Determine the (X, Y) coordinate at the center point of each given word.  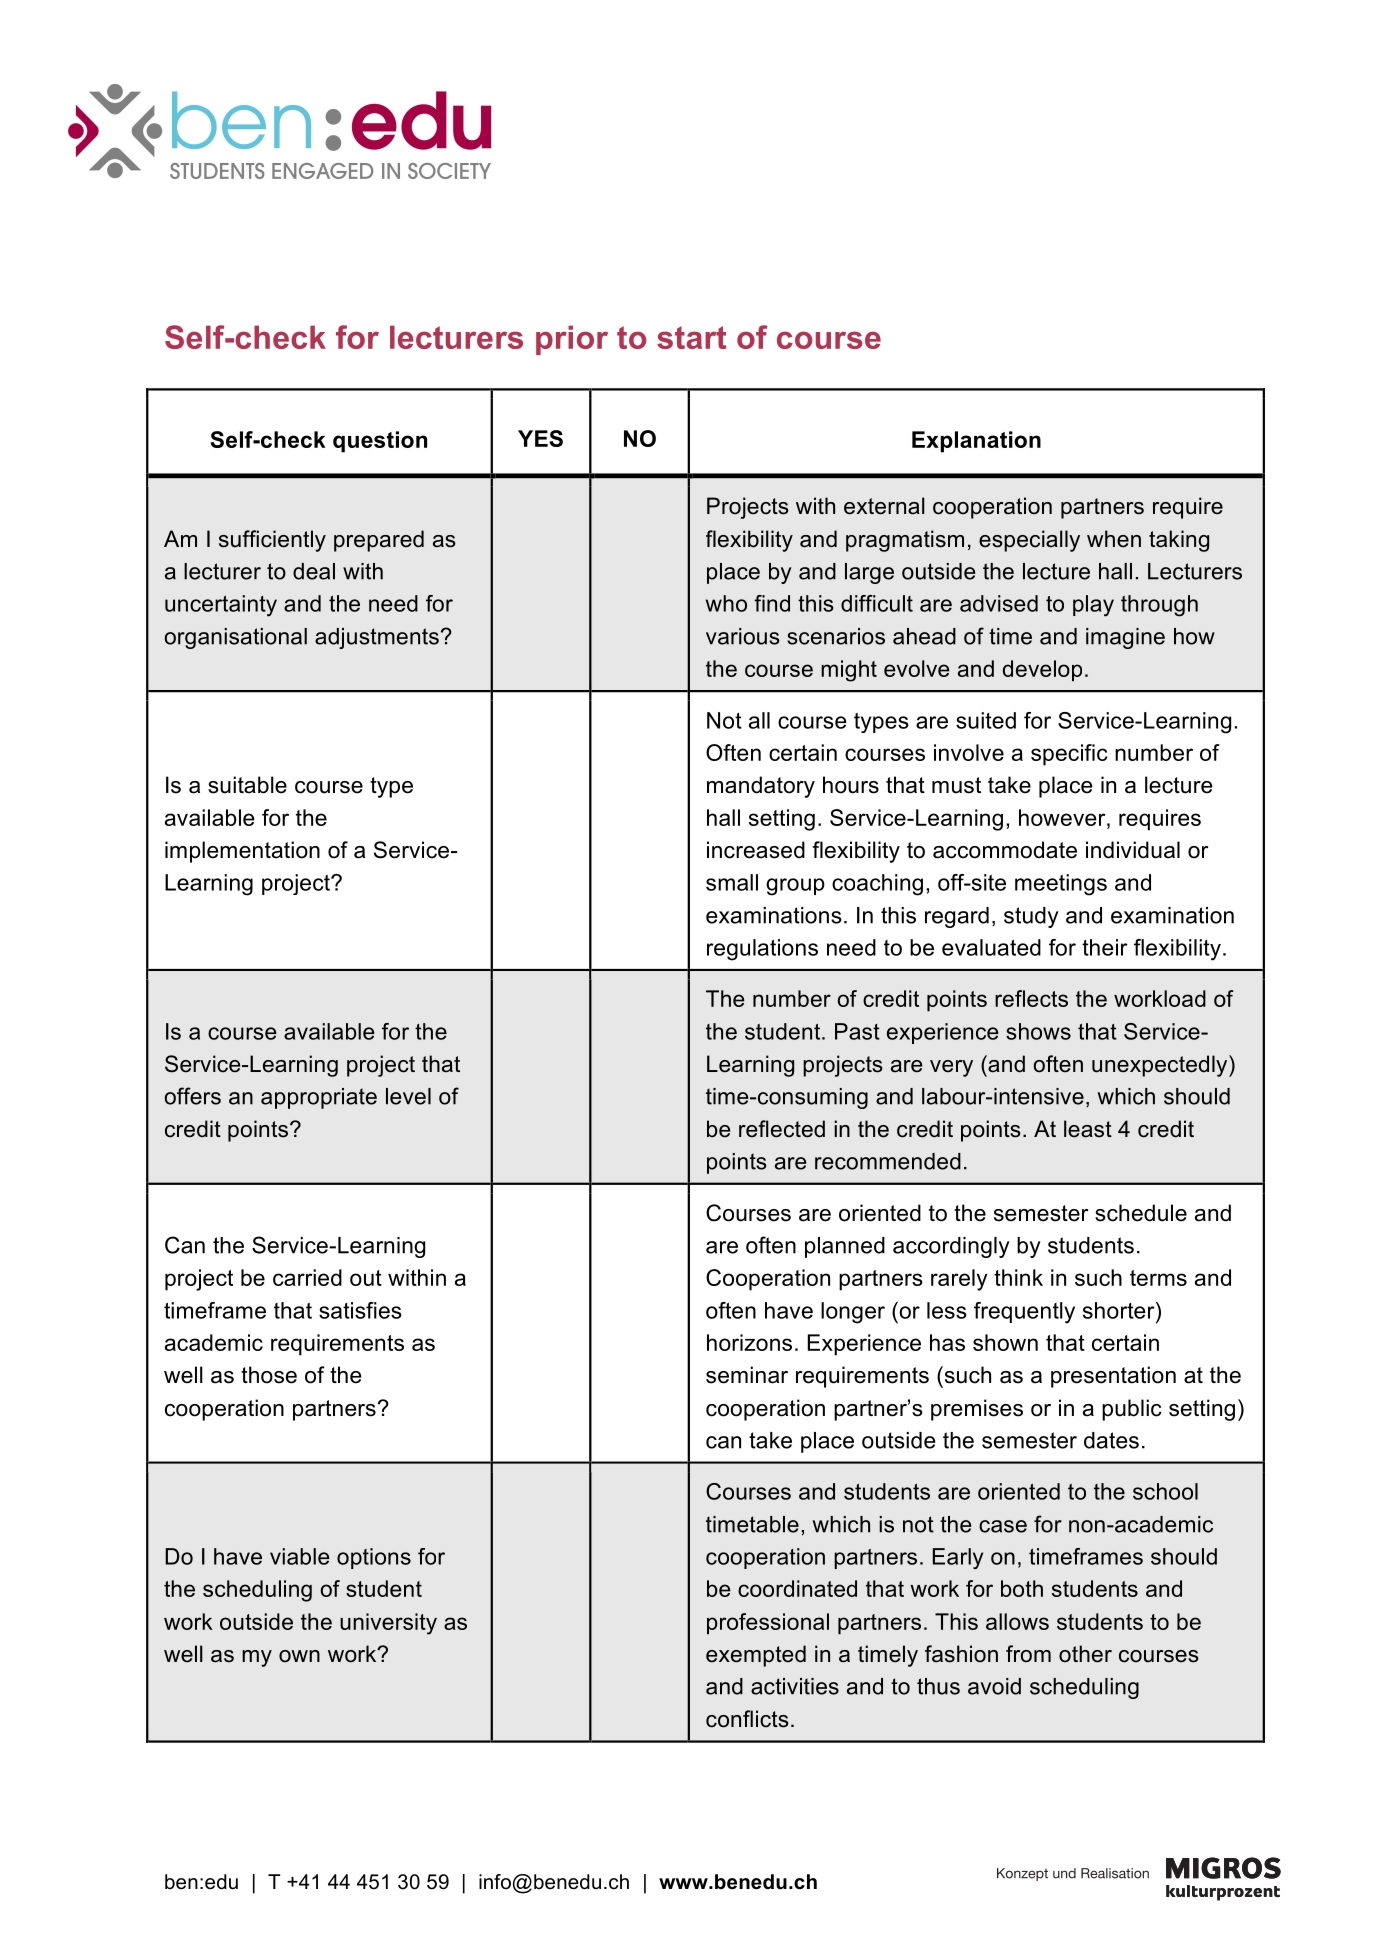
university (388, 1624)
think (1018, 1277)
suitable (247, 785)
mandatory (761, 787)
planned (845, 1247)
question (380, 442)
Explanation (976, 442)
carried (307, 1277)
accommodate (1005, 850)
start (691, 337)
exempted (756, 1656)
